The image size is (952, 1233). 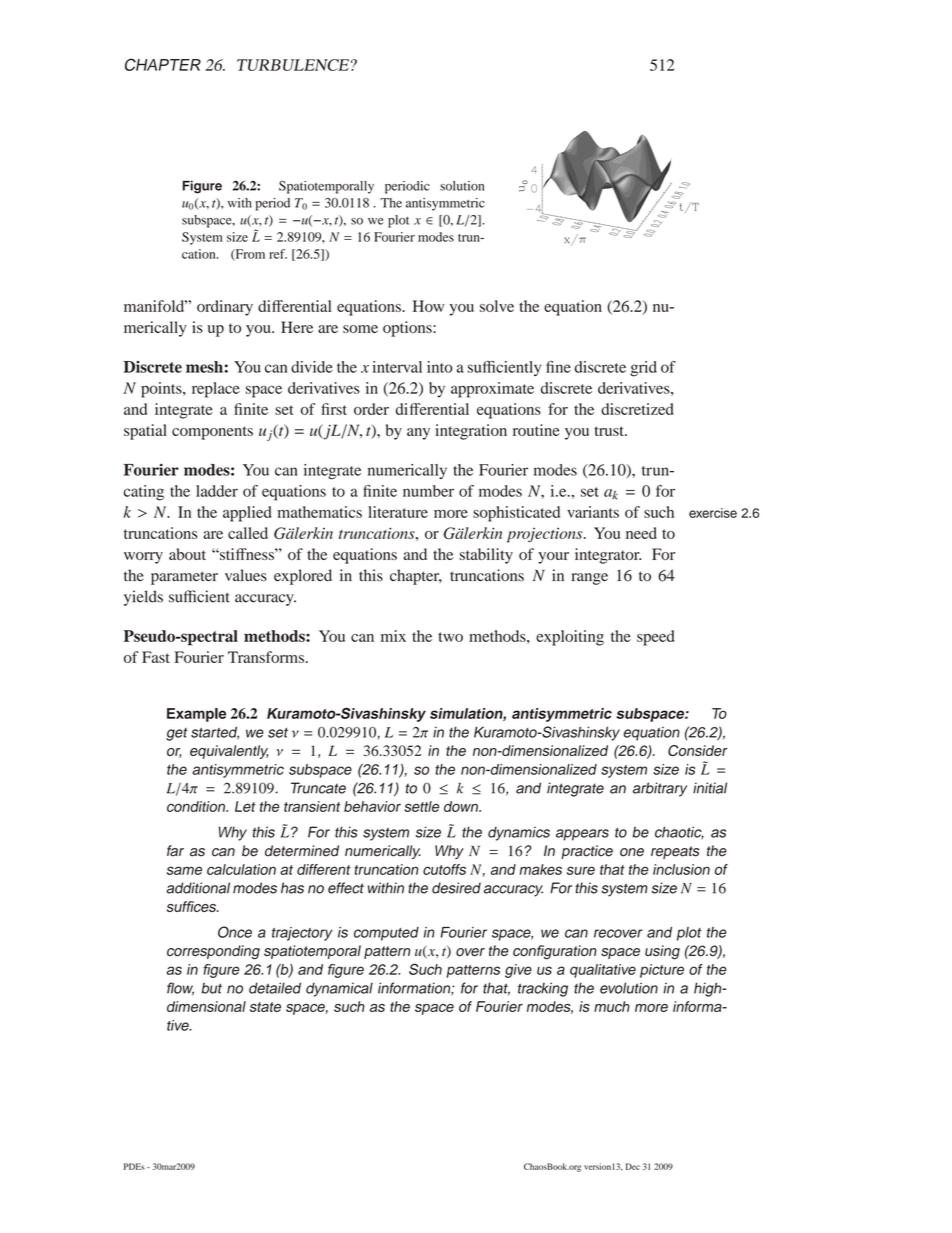 What do you see at coordinates (643, 369) in the page?
I see `grid` at bounding box center [643, 369].
